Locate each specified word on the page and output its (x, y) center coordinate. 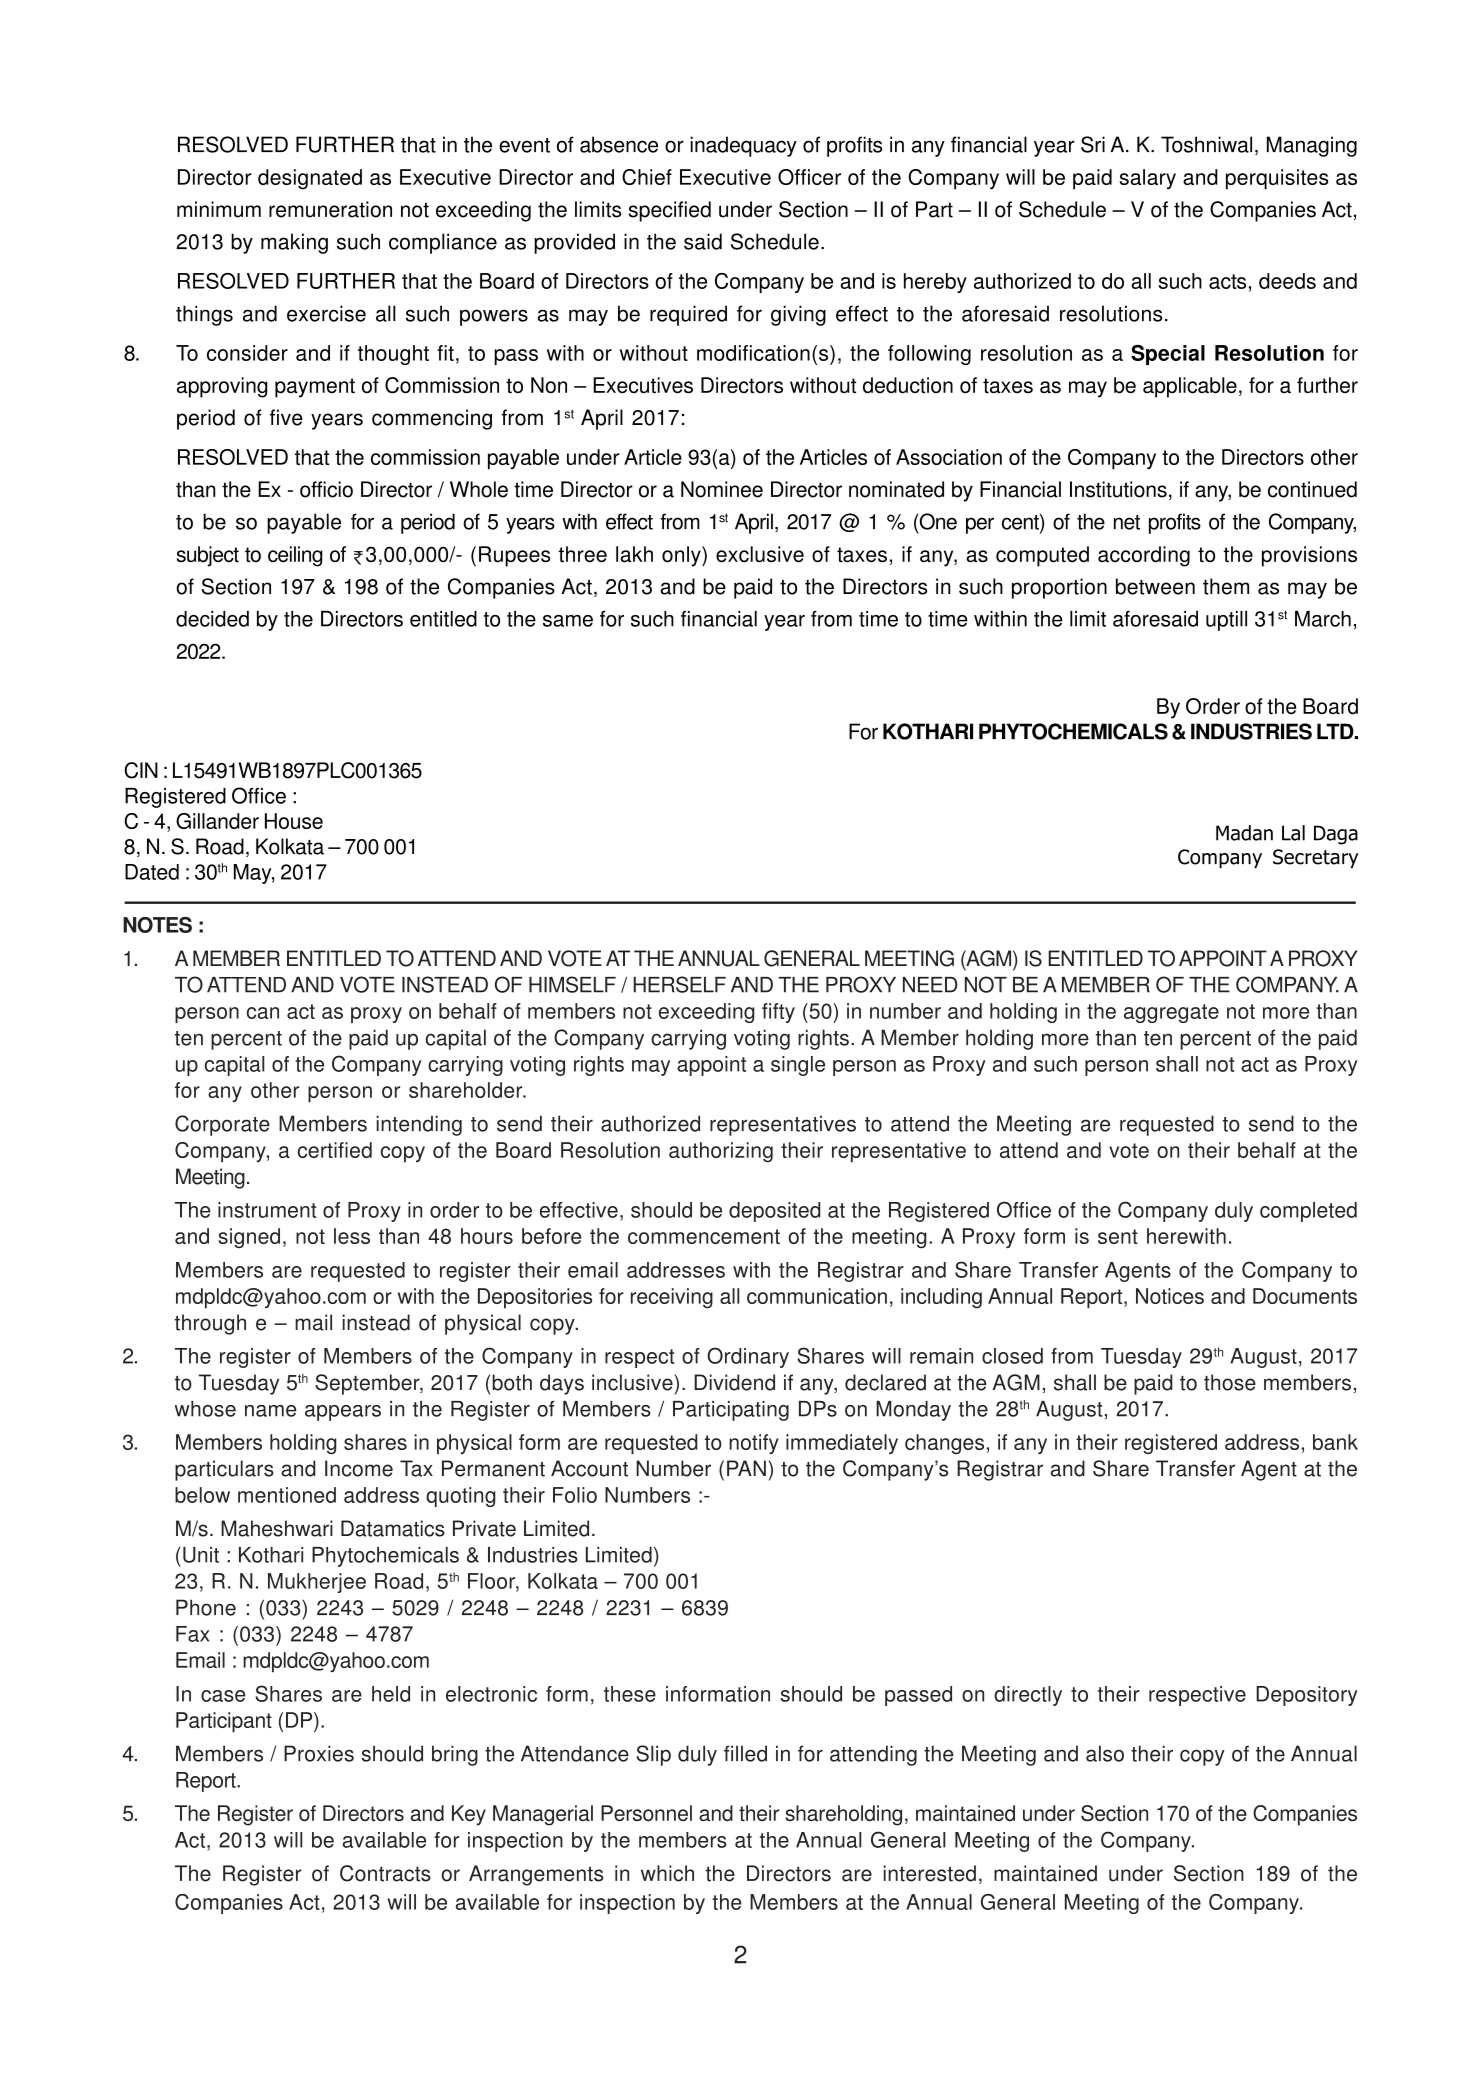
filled (745, 1753)
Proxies (319, 1753)
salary (1148, 179)
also (1105, 1753)
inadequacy (743, 146)
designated (310, 179)
